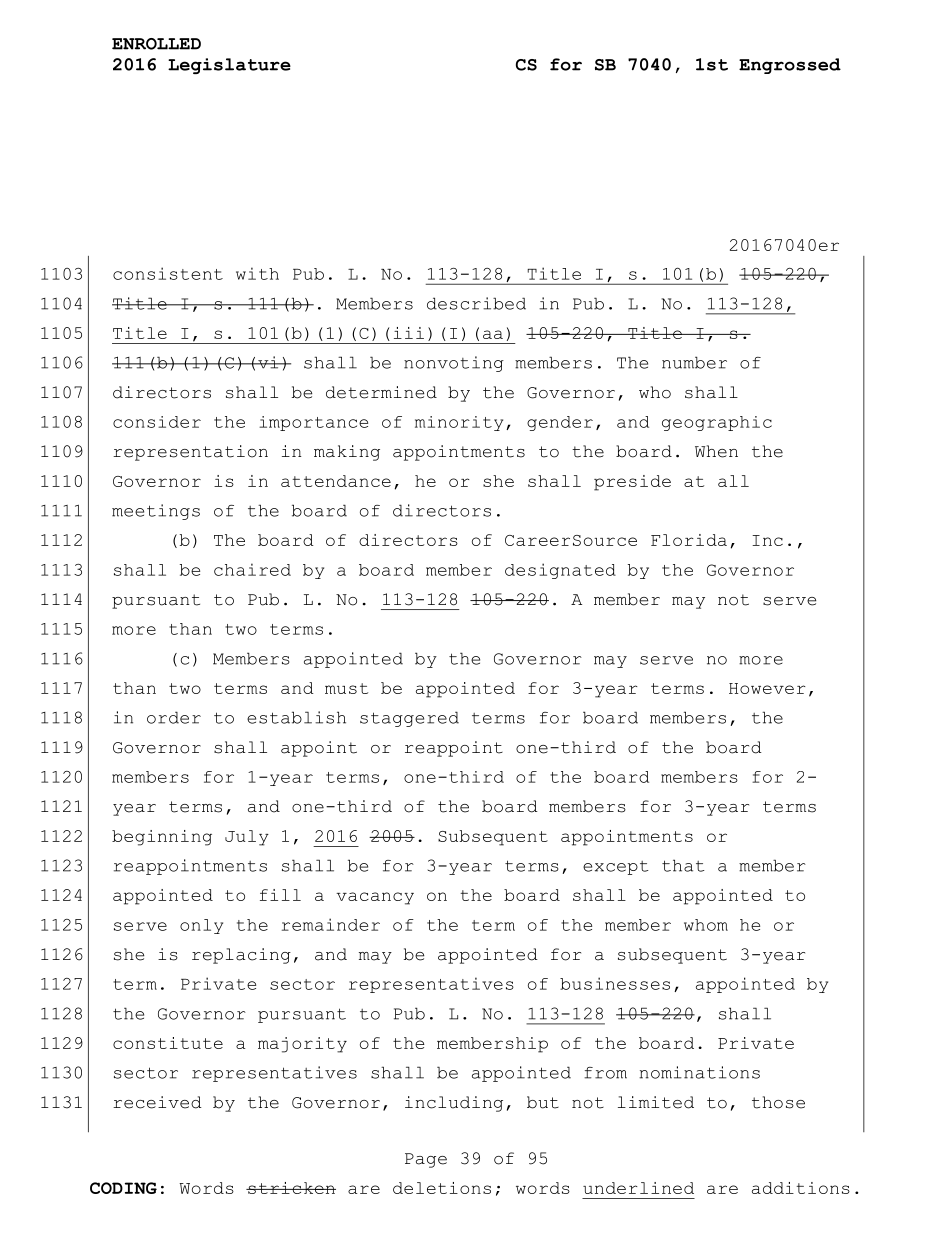  I want to click on Florida, so click(689, 540).
